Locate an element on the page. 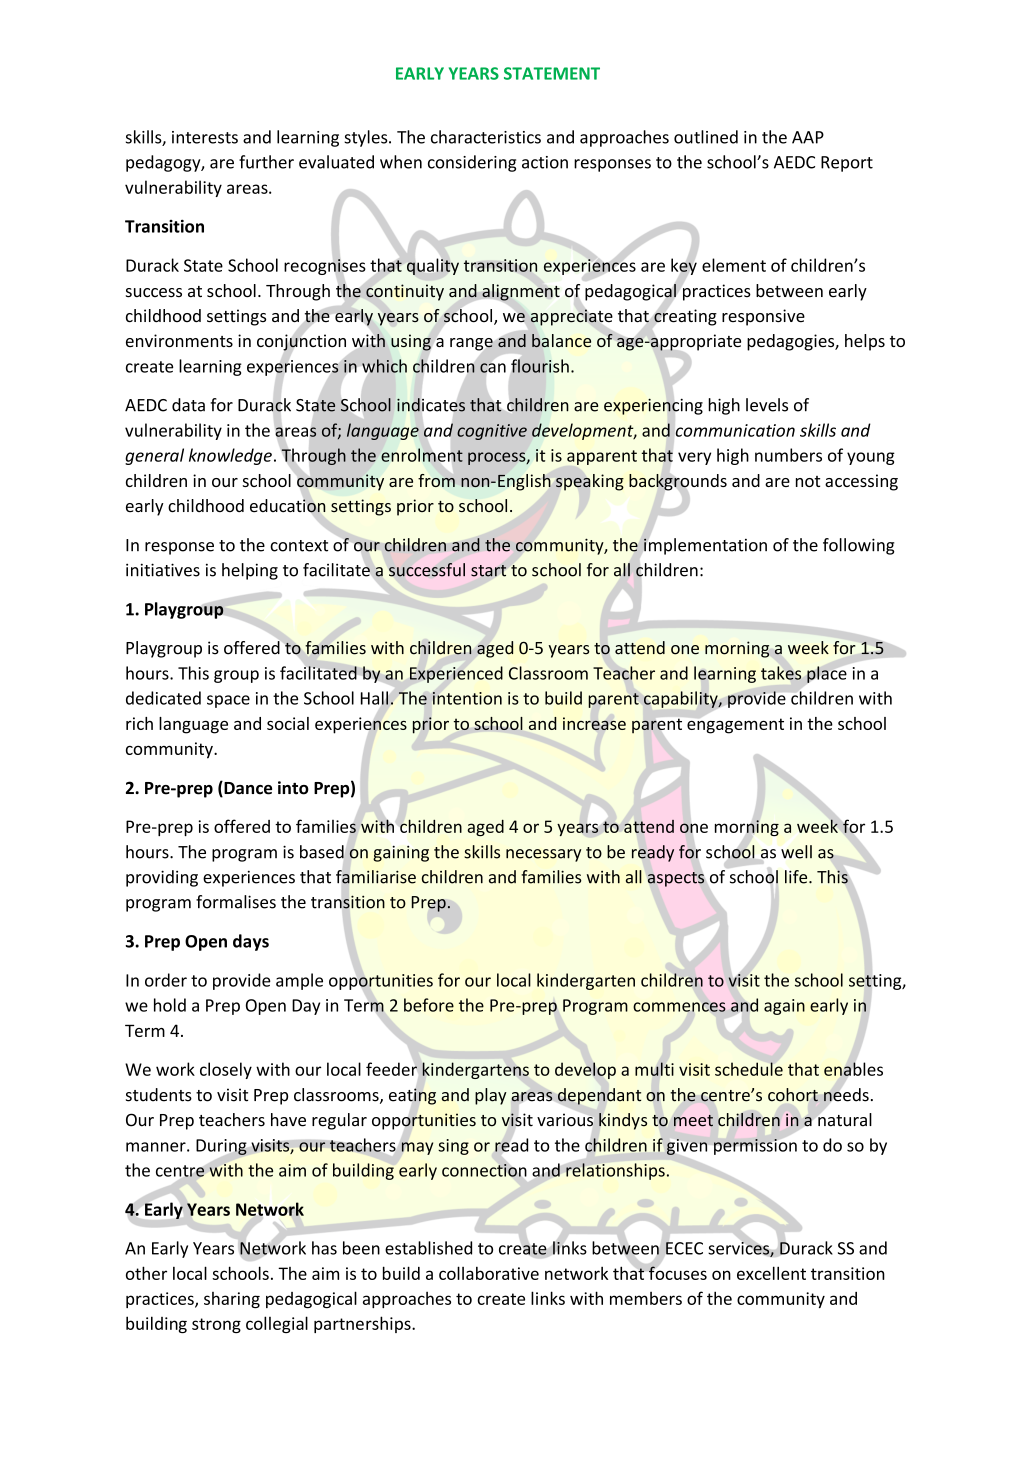 This image has width=1033, height=1461. AAP is located at coordinates (808, 137).
